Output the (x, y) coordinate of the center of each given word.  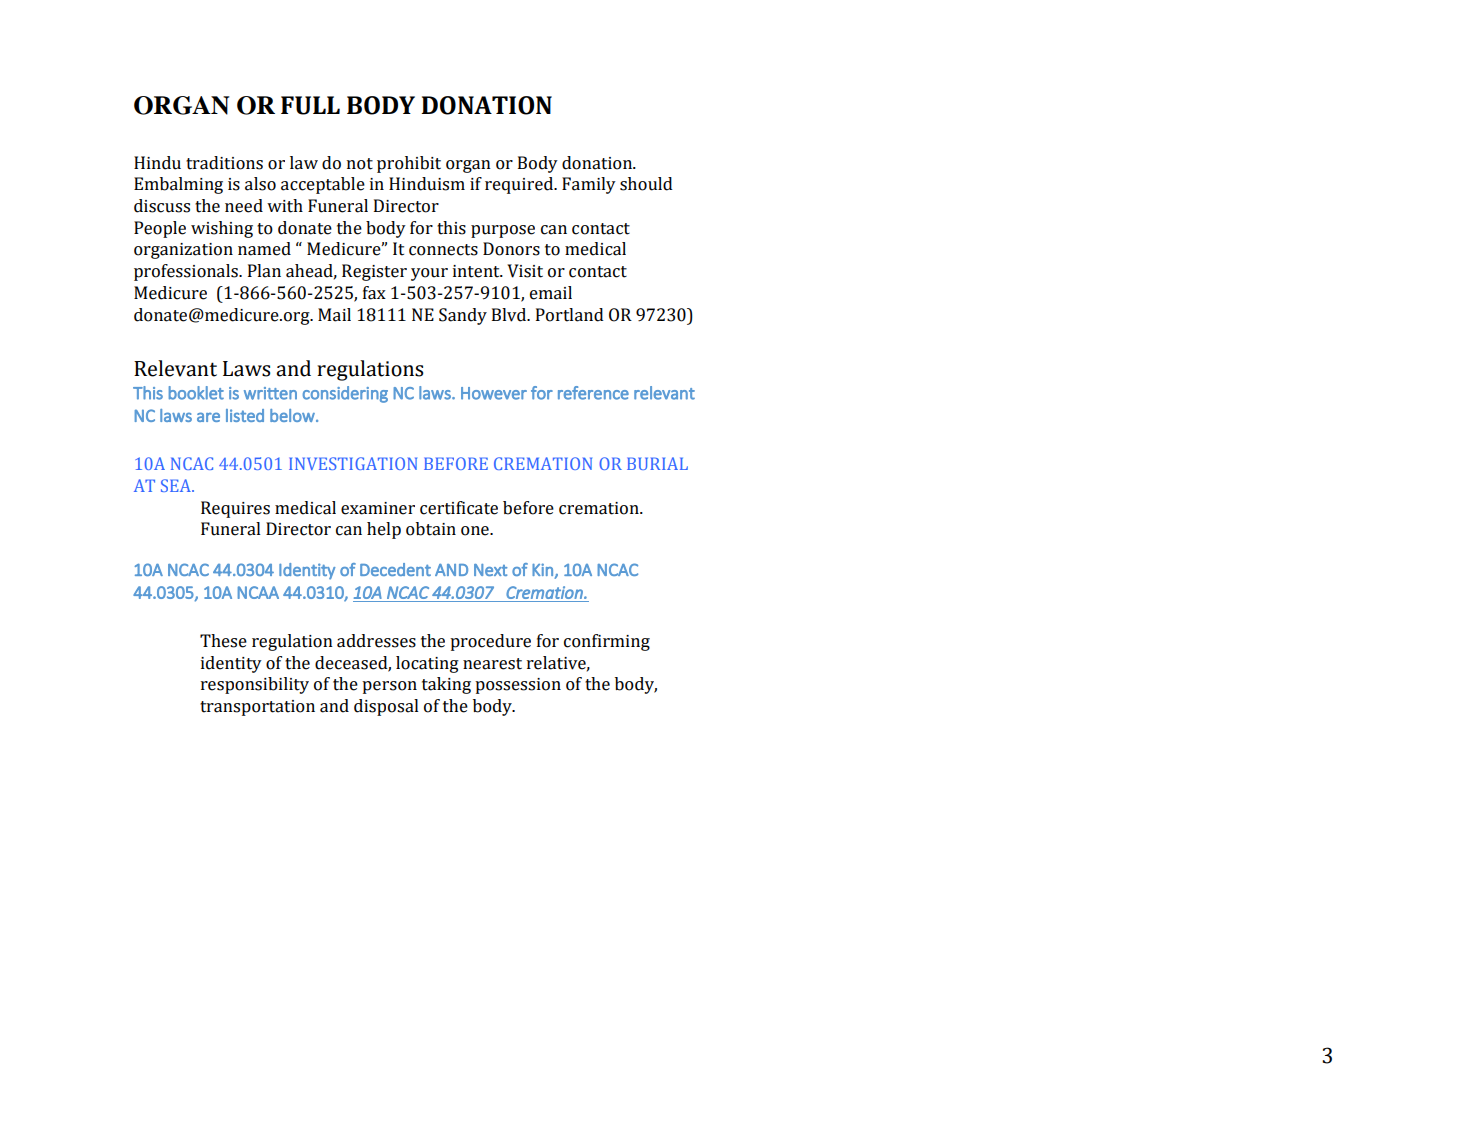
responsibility (255, 685)
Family (589, 185)
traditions (224, 163)
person (389, 687)
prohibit (409, 164)
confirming (607, 642)
